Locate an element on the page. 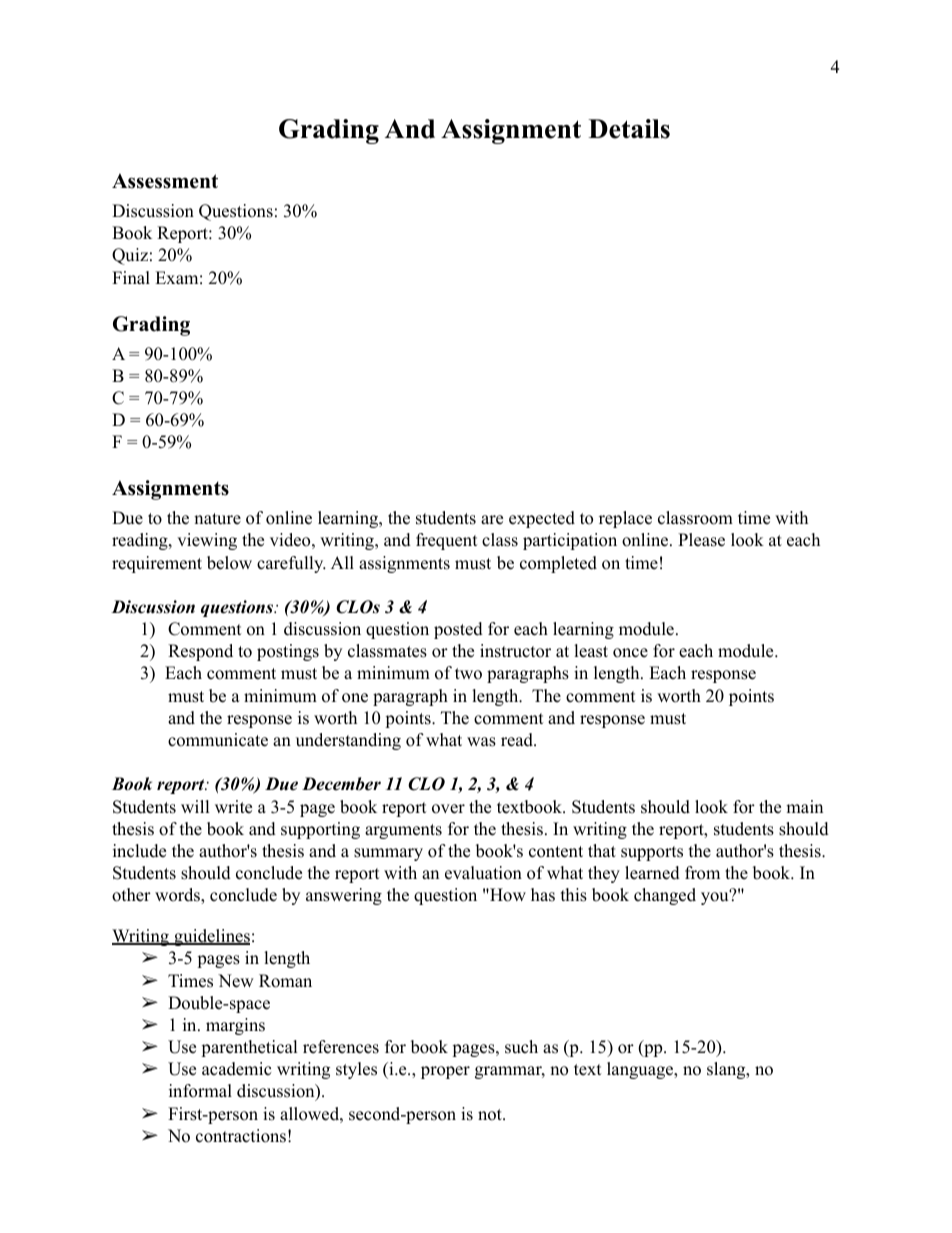 The width and height of the document is (952, 1233). posted is located at coordinates (458, 630).
